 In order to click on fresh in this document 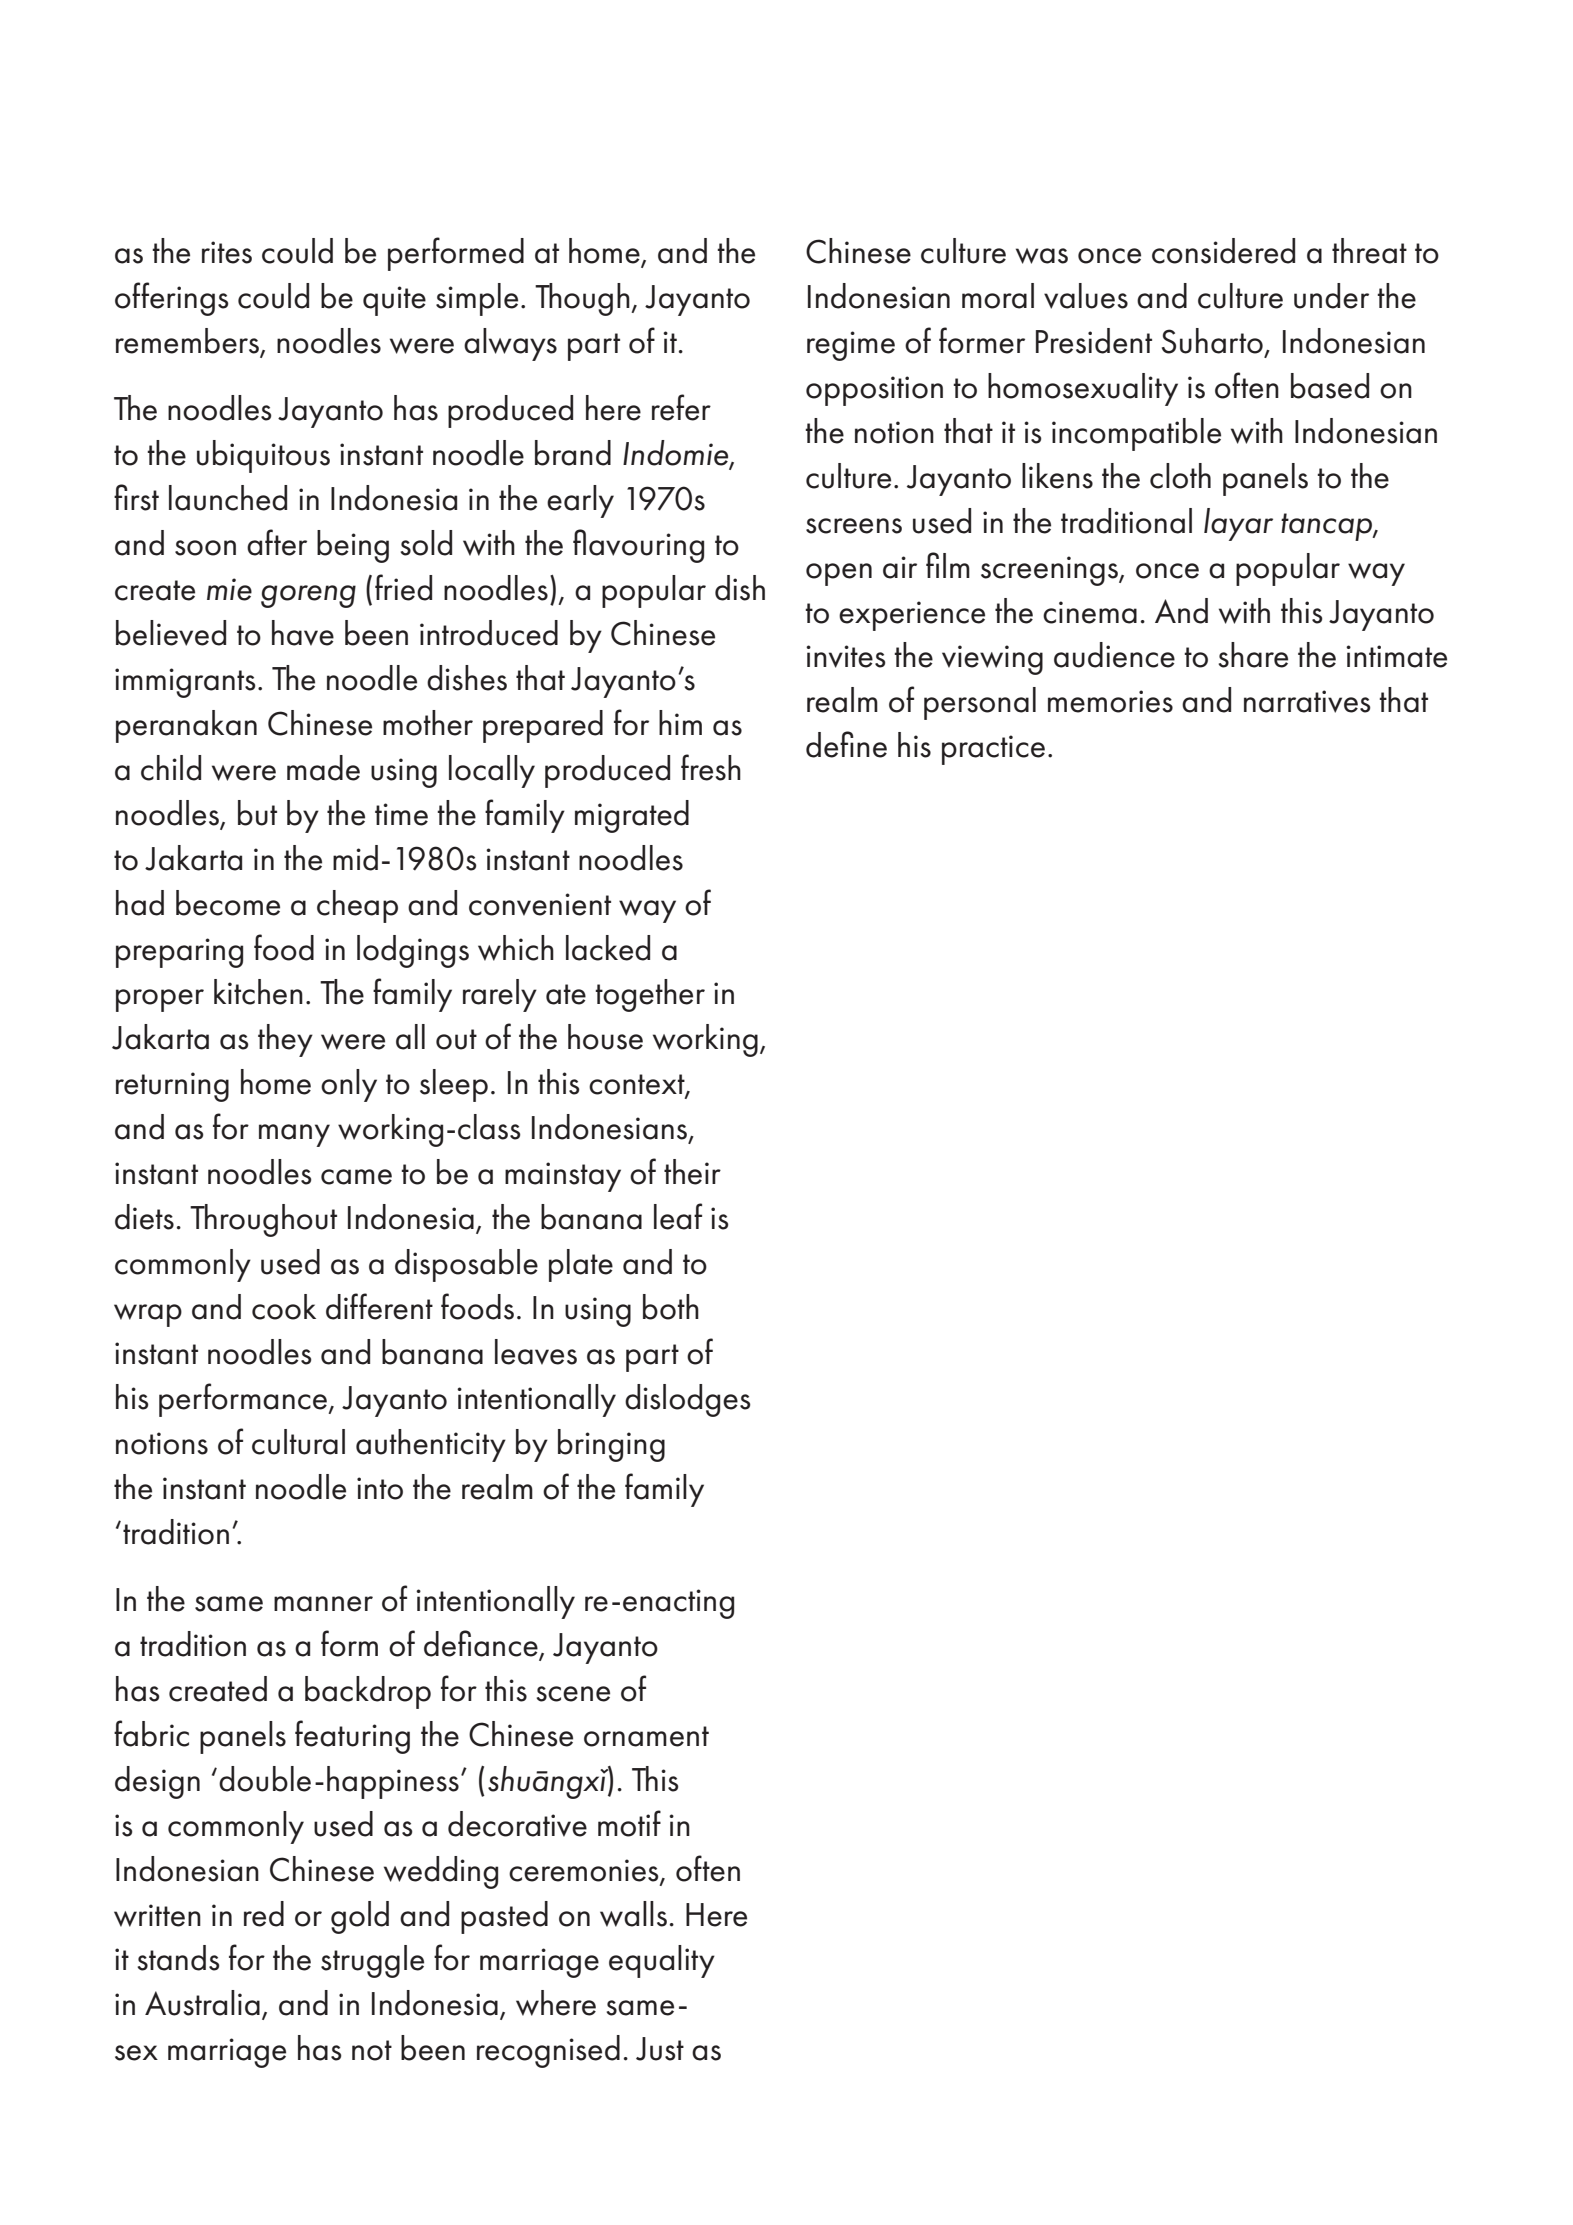, I will do `click(711, 767)`.
